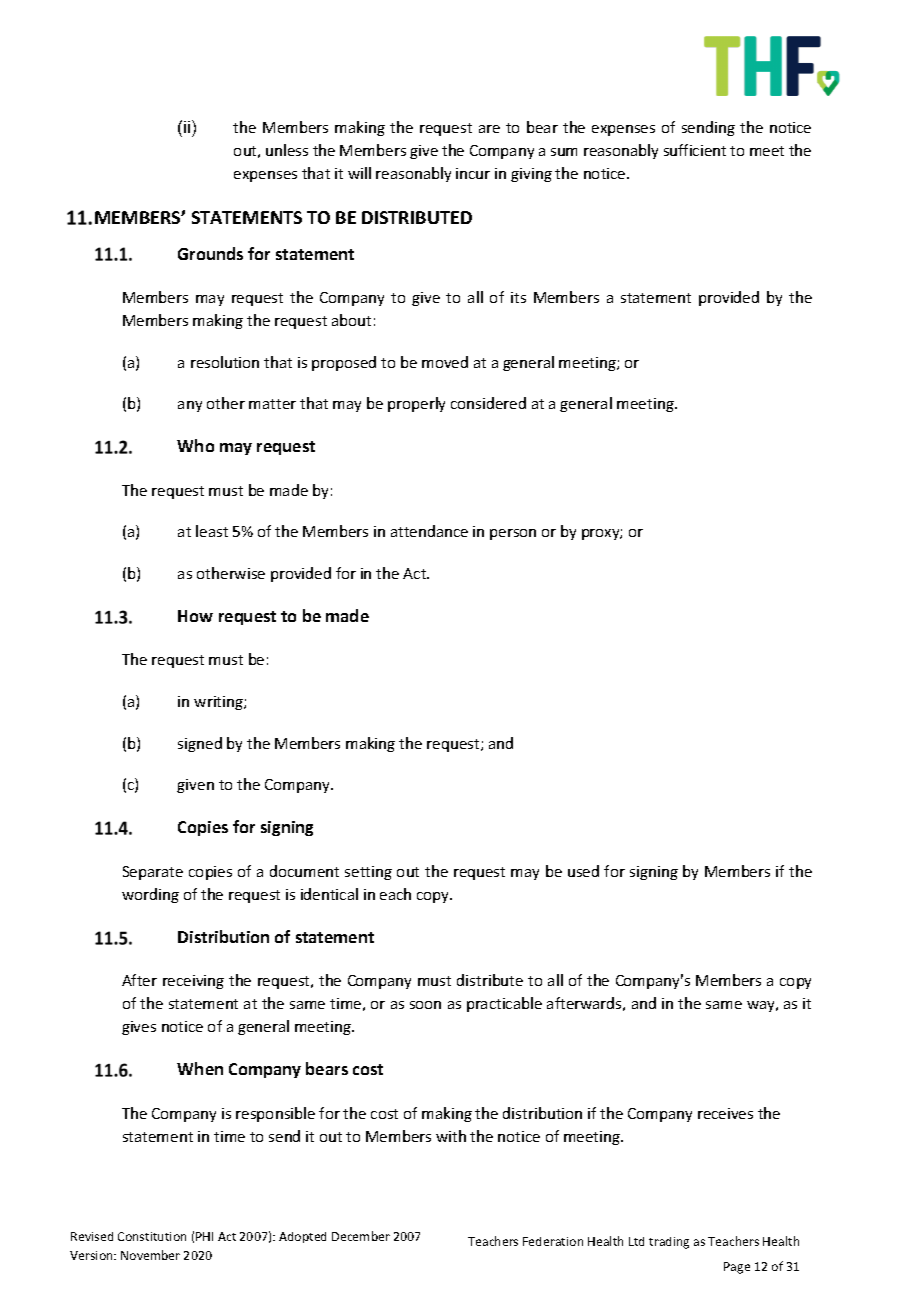 The image size is (924, 1309). What do you see at coordinates (429, 531) in the document?
I see `attendance` at bounding box center [429, 531].
